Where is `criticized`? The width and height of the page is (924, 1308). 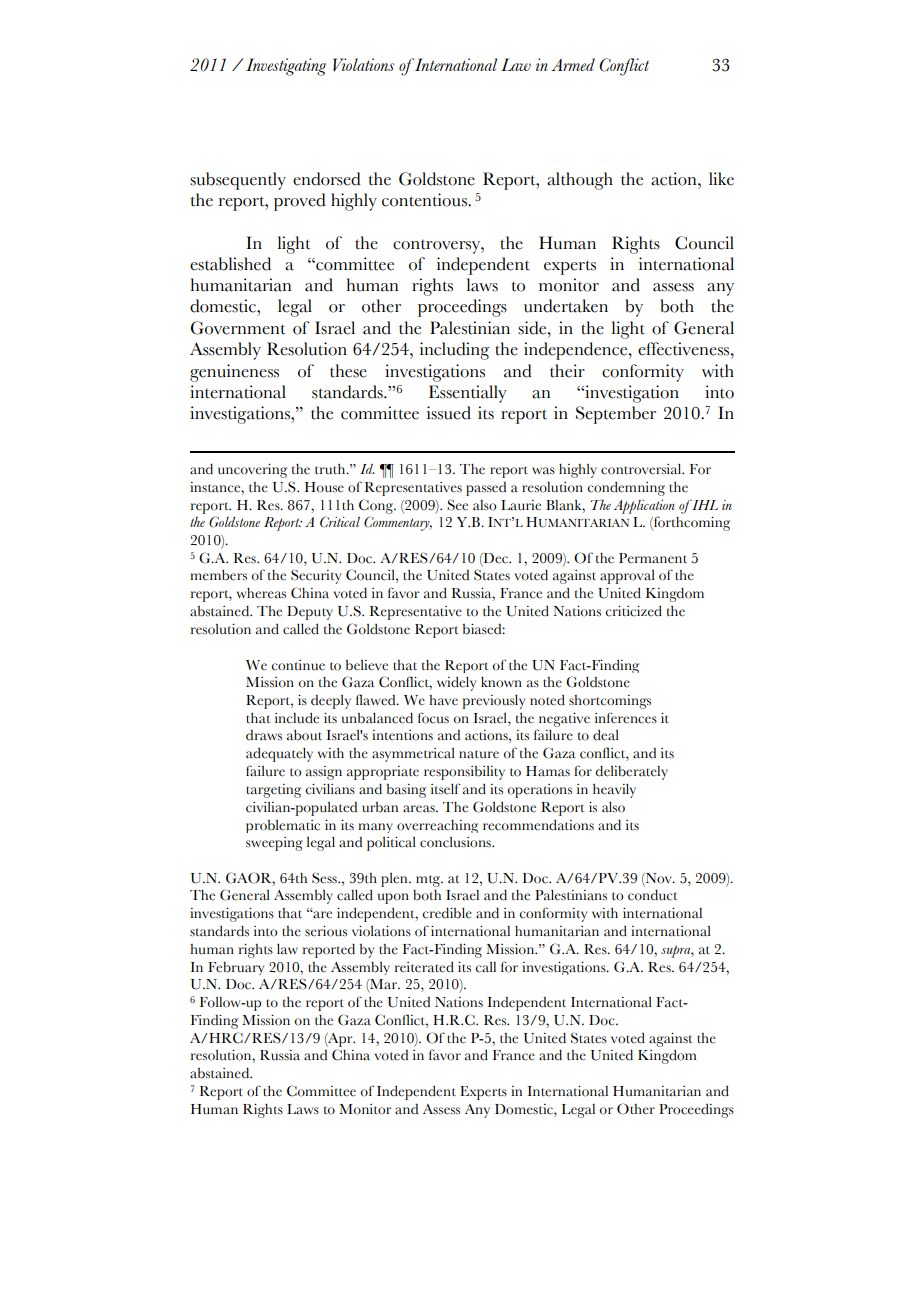
criticized is located at coordinates (633, 611).
